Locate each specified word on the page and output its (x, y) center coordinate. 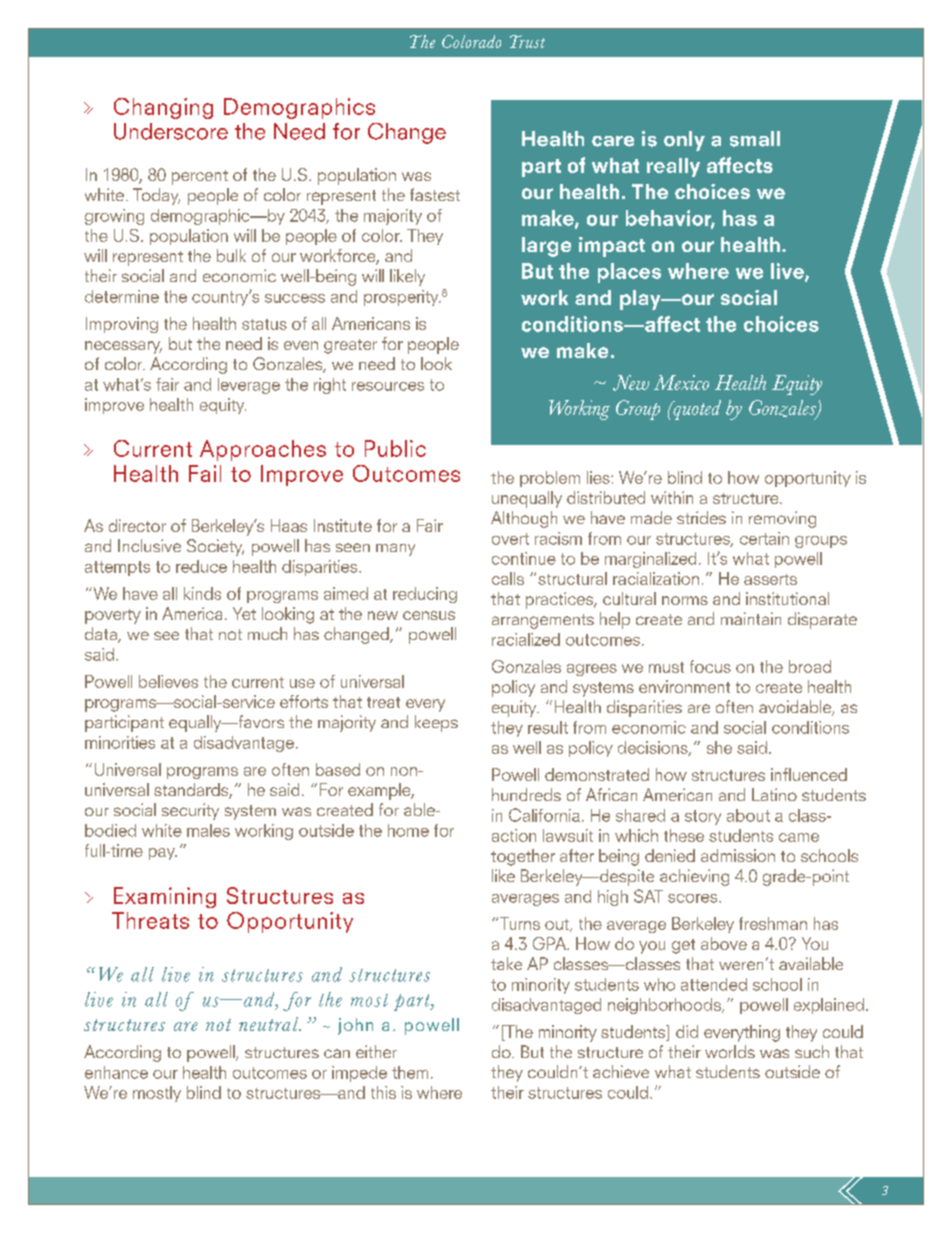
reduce (201, 566)
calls (508, 578)
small (755, 139)
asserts (770, 579)
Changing (163, 108)
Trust (527, 41)
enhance (116, 1072)
